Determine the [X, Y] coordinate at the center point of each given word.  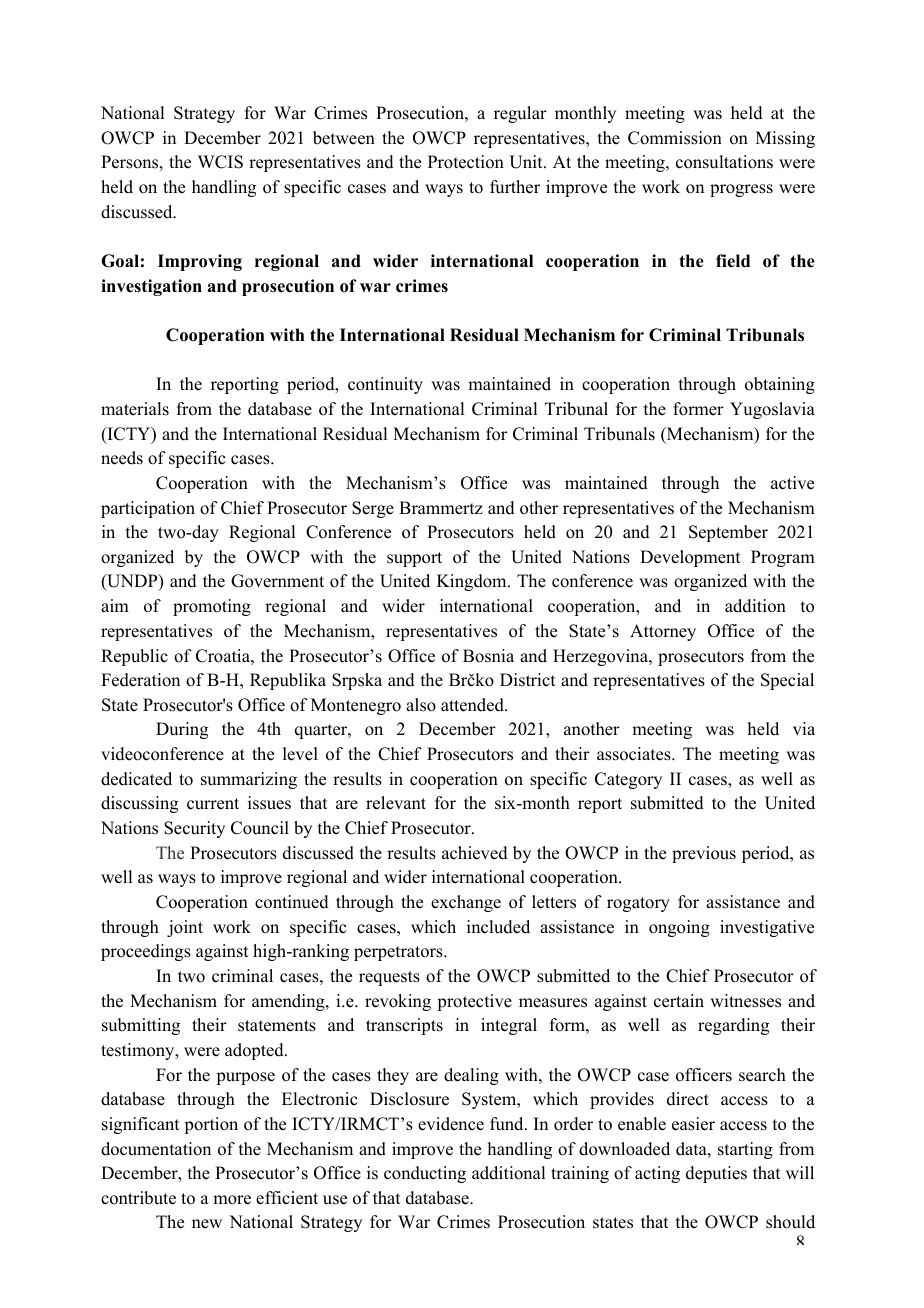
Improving [200, 262]
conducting [425, 1174]
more [232, 1200]
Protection [466, 162]
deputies [716, 1174]
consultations [724, 162]
